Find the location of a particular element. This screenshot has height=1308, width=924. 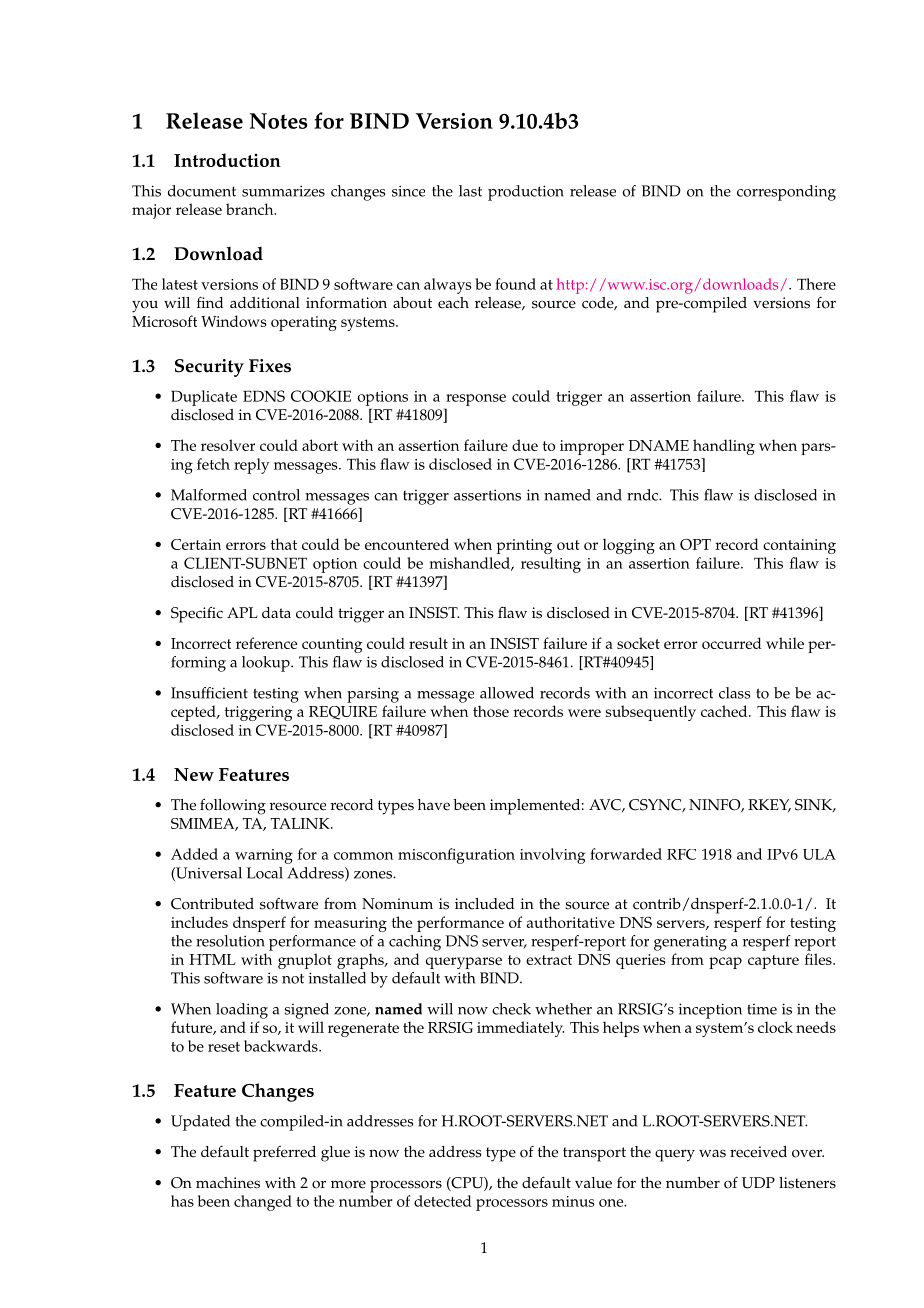

Introduction is located at coordinates (227, 160).
